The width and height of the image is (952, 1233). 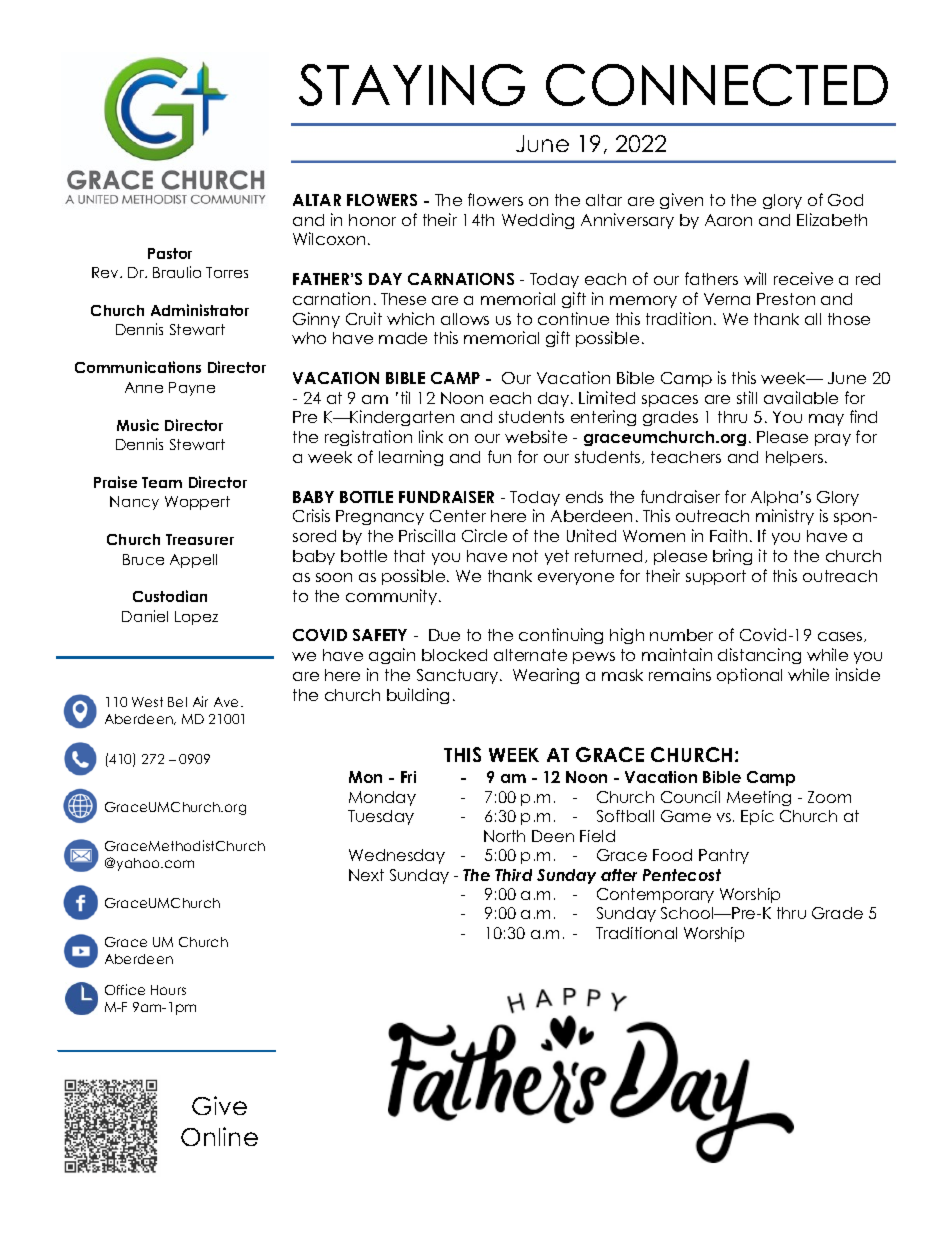 I want to click on Third, so click(x=513, y=875).
